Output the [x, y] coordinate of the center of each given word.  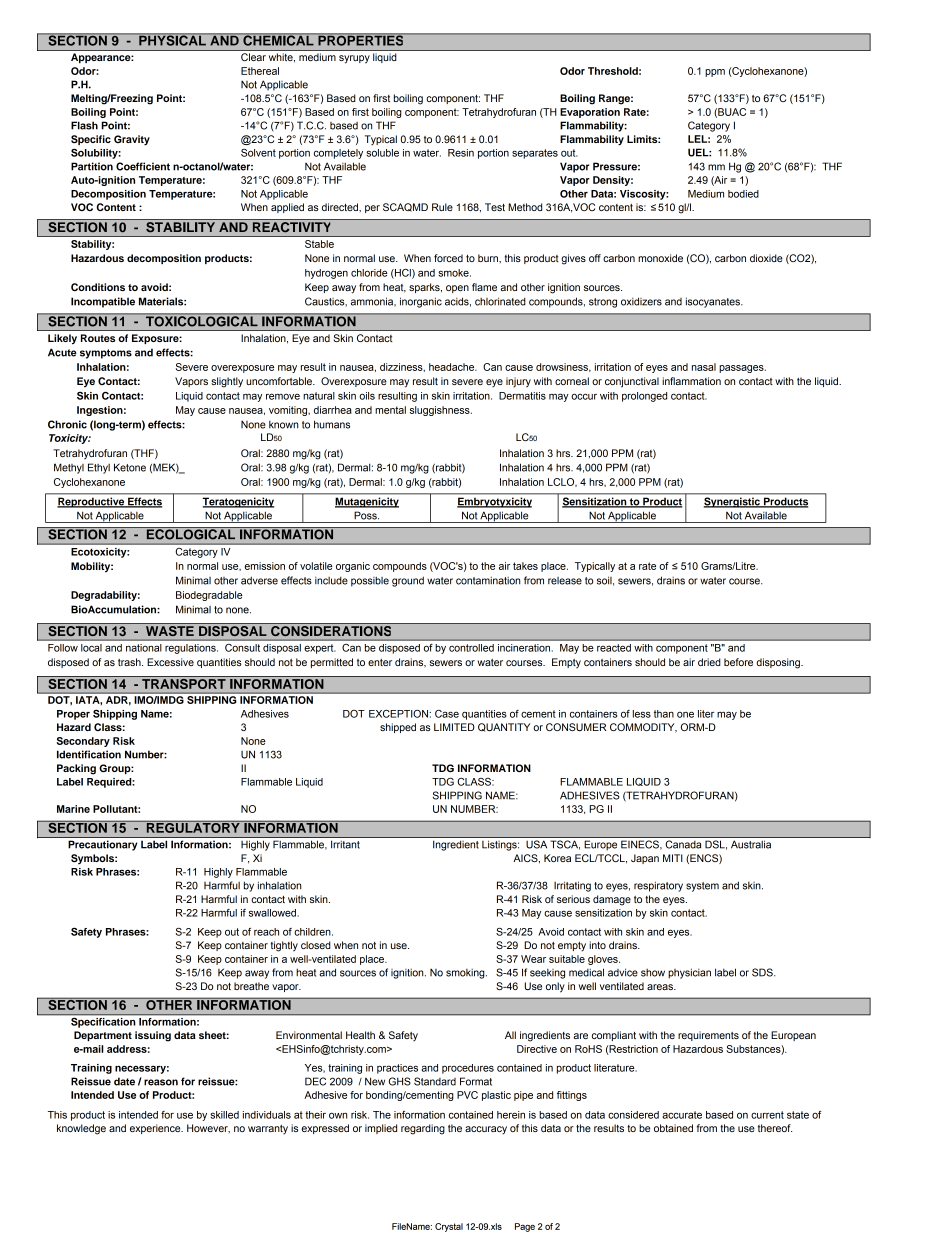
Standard [435, 1081]
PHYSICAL [172, 39]
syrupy [354, 59]
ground [408, 581]
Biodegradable [209, 596]
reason [161, 1082]
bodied [743, 194]
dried [709, 662]
